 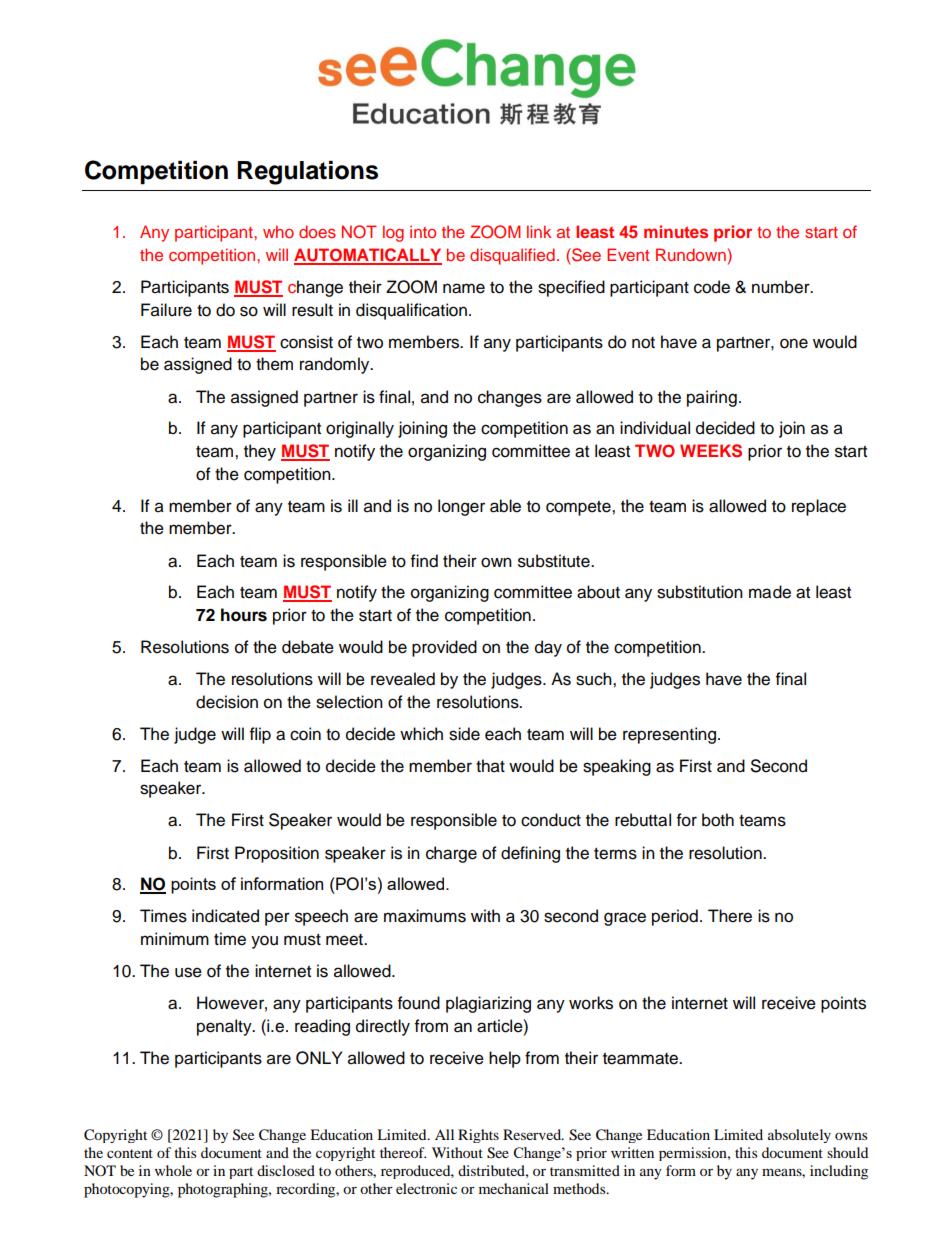 What do you see at coordinates (444, 648) in the screenshot?
I see `provided` at bounding box center [444, 648].
